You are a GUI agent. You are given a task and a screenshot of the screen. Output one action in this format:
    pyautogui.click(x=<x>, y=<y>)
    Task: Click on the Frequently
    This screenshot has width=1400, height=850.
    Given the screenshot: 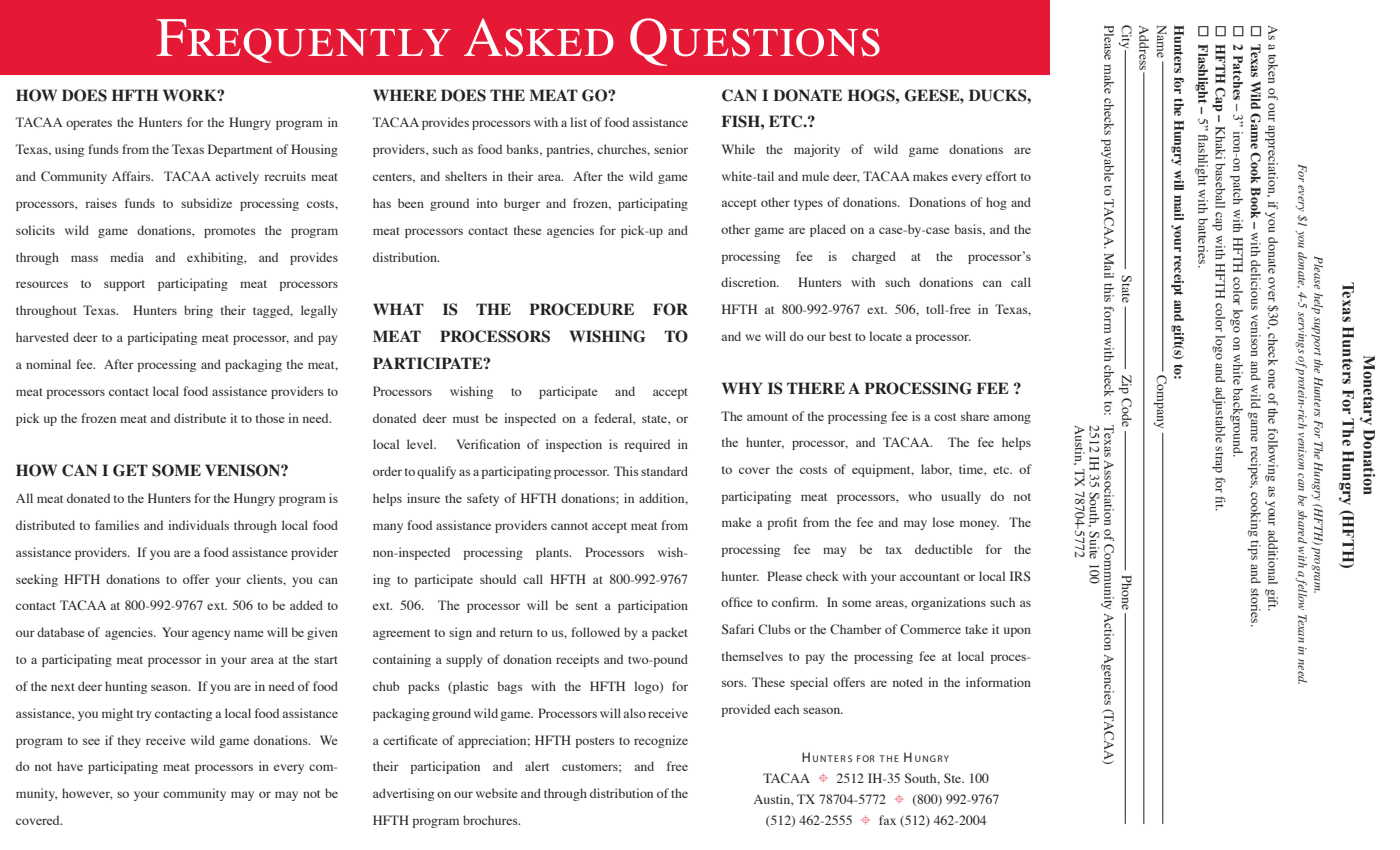 What is the action you would take?
    pyautogui.click(x=304, y=41)
